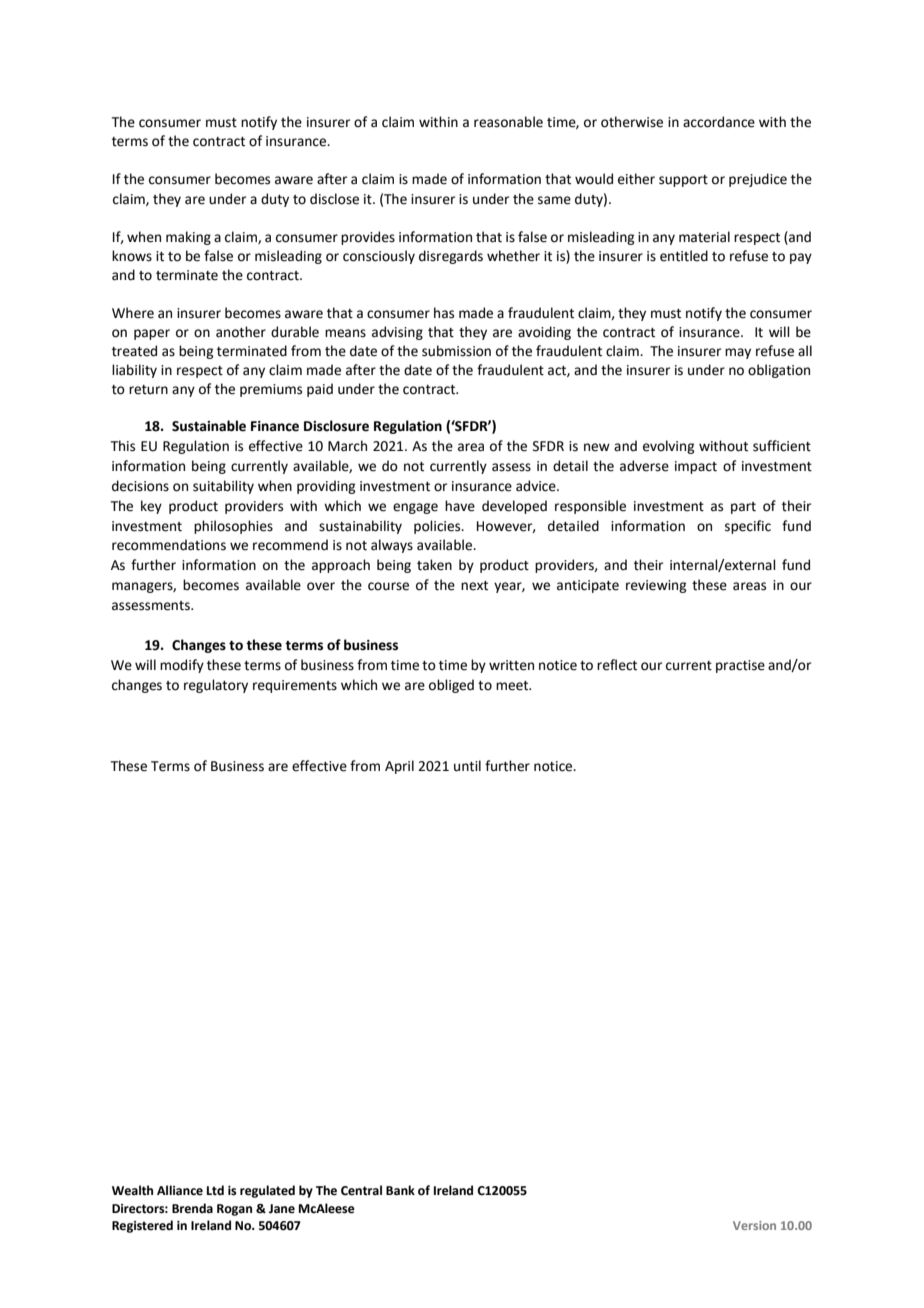  I want to click on until, so click(467, 766).
